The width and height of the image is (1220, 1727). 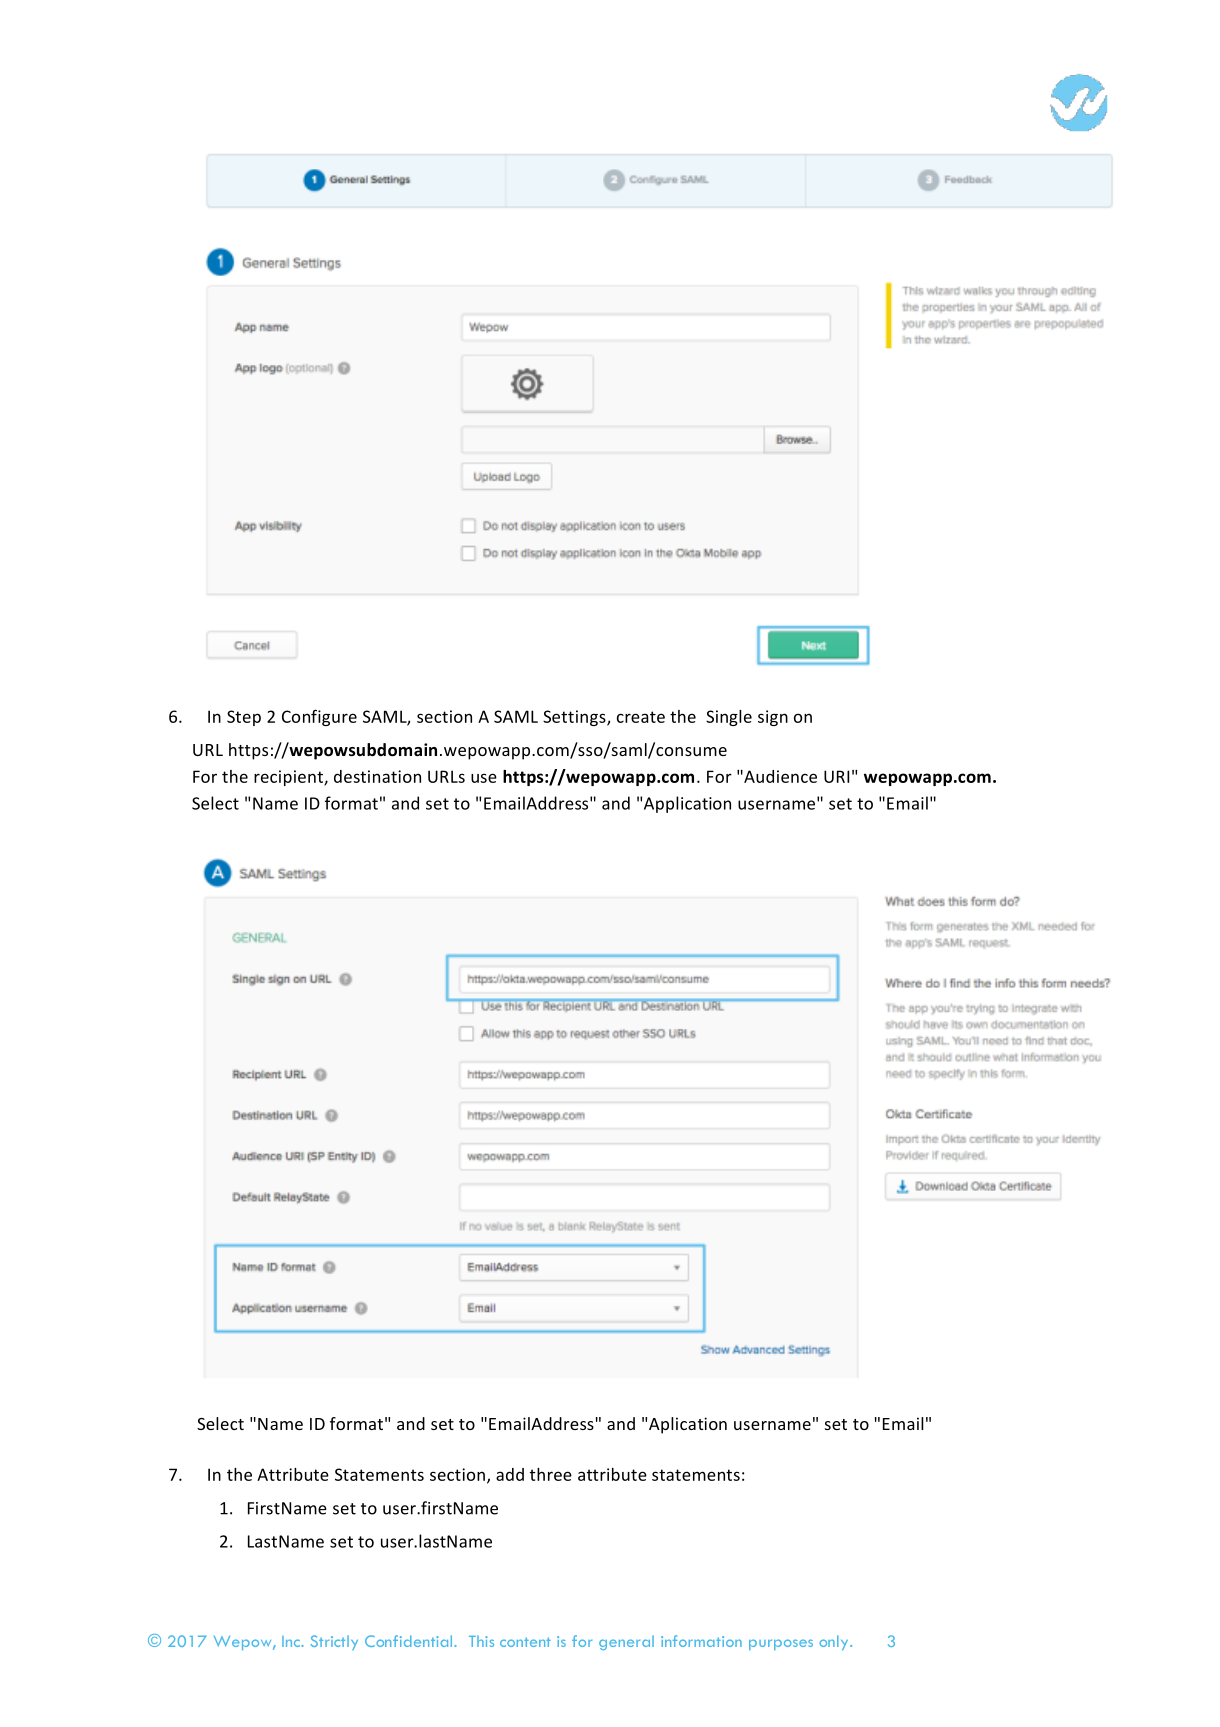 I want to click on destination, so click(x=377, y=776).
